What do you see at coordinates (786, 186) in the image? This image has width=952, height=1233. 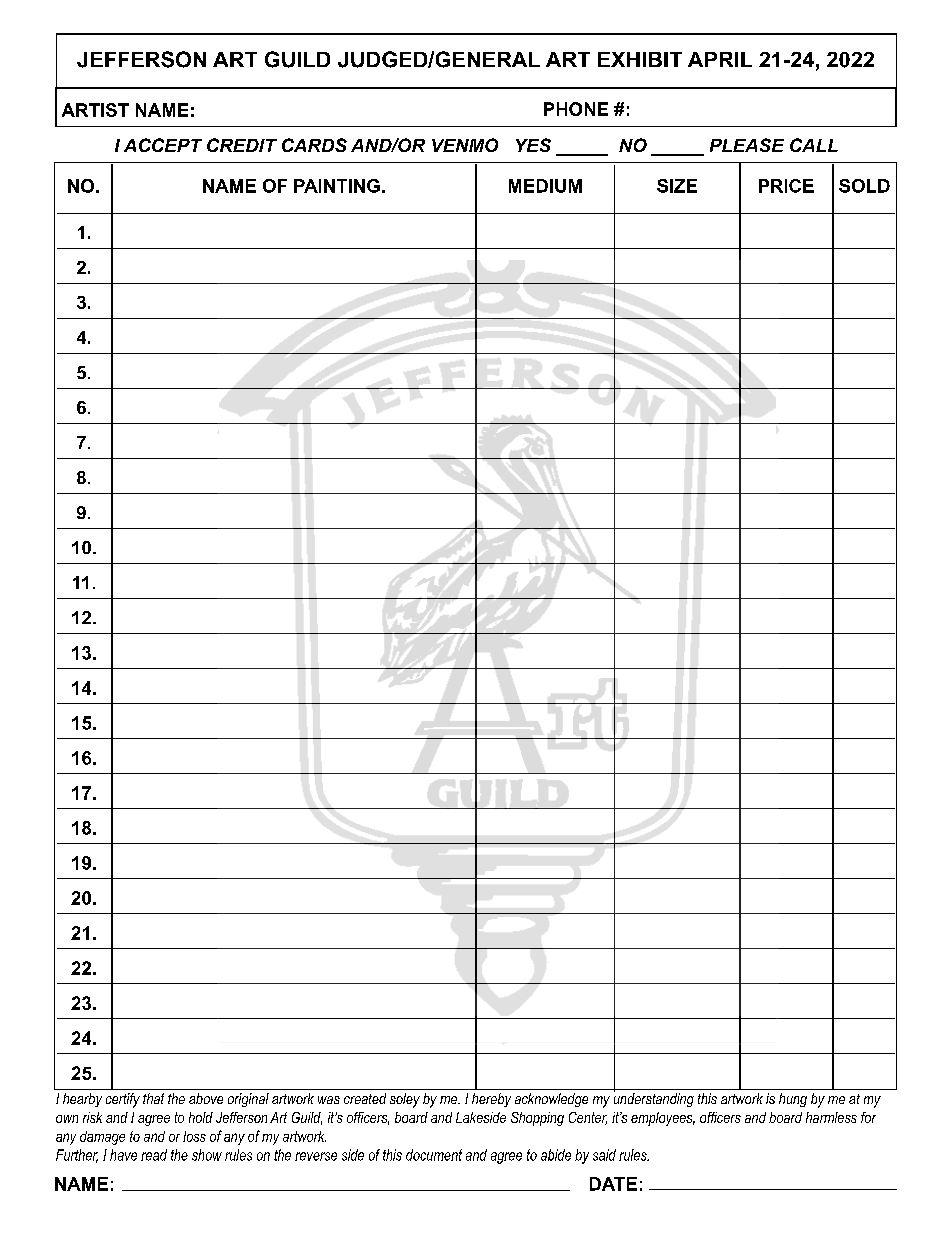 I see `PRICE` at bounding box center [786, 186].
